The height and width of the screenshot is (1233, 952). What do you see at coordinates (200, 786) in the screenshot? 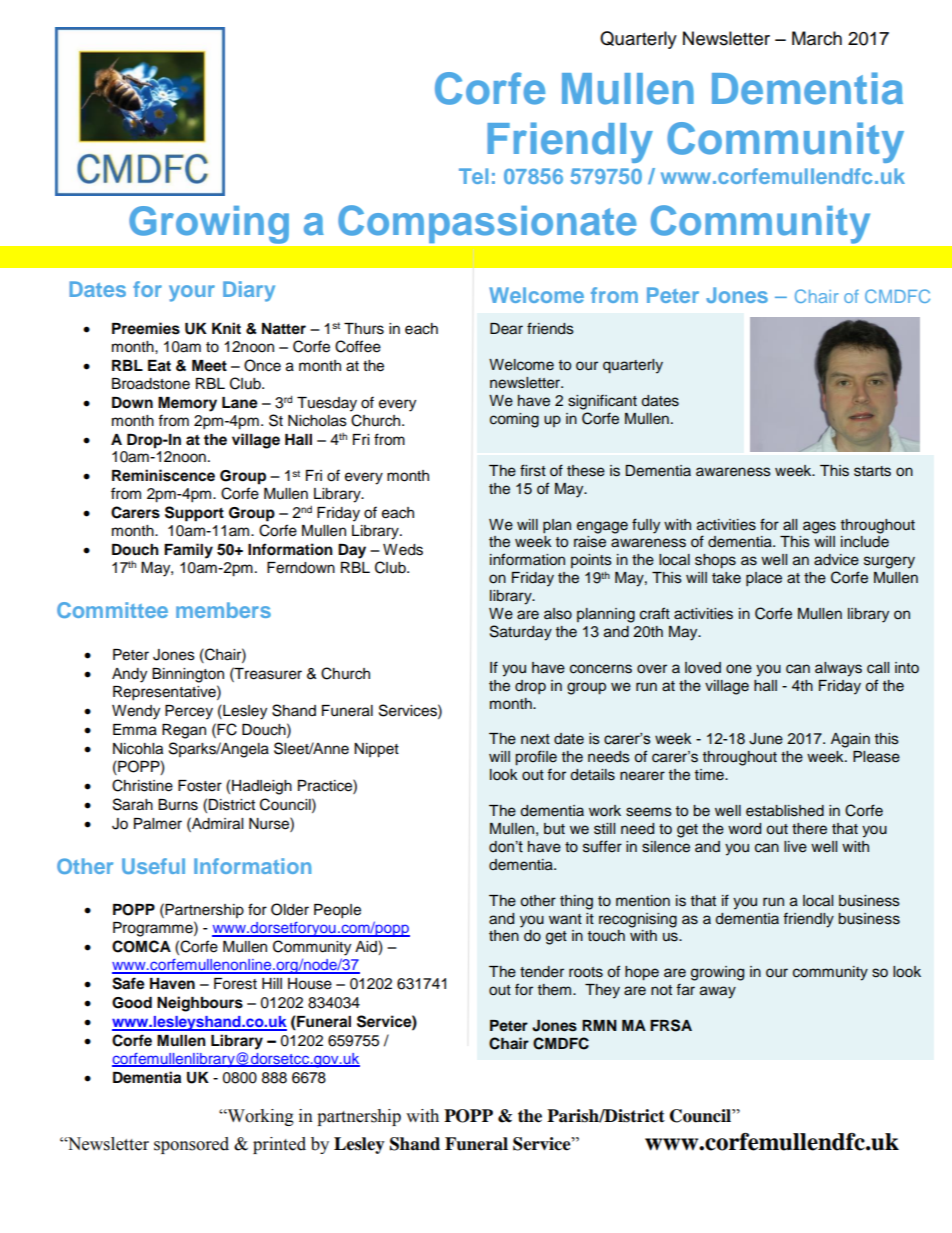
I see `Foster` at bounding box center [200, 786].
